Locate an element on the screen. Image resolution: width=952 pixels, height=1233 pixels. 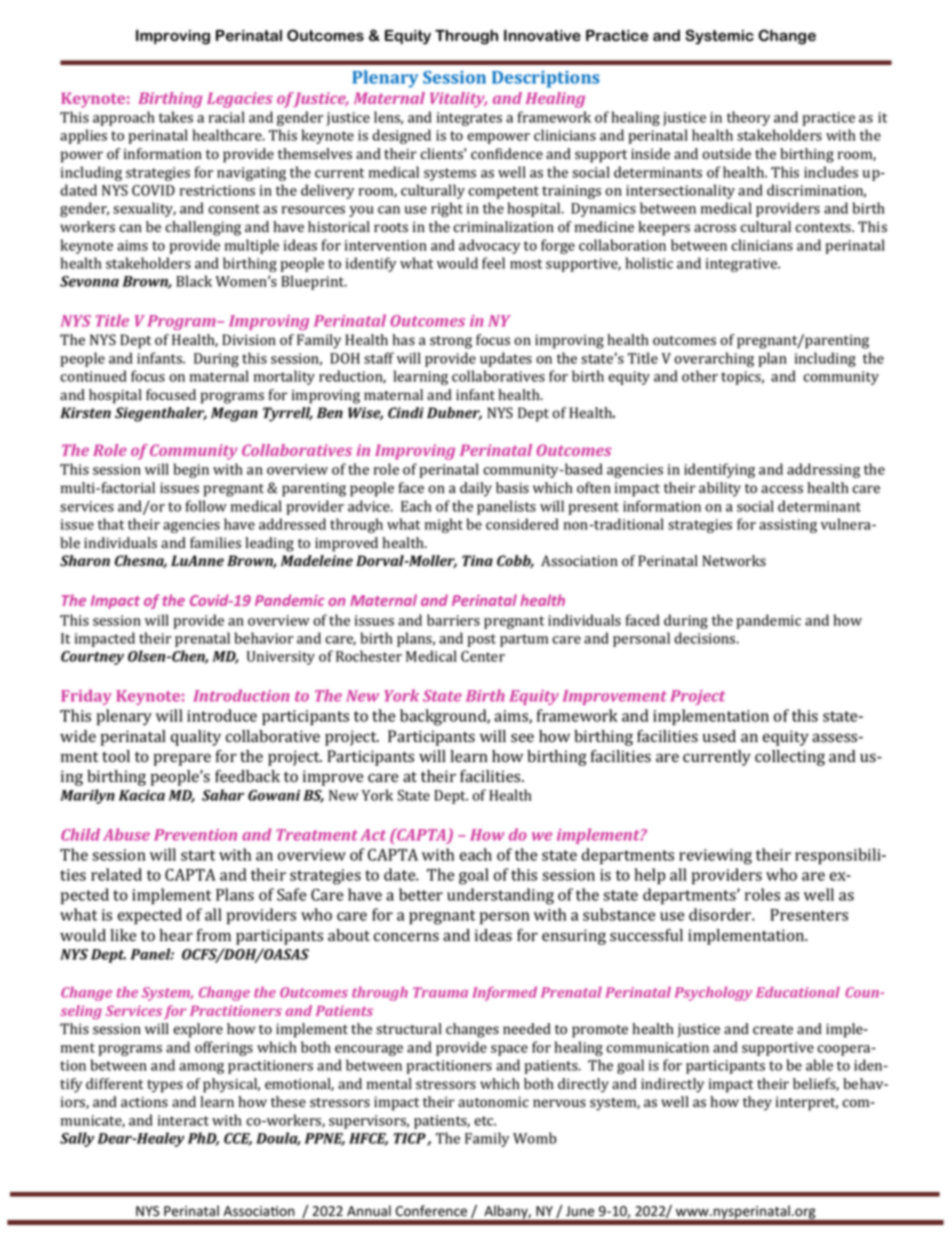
Courtney is located at coordinates (92, 658).
